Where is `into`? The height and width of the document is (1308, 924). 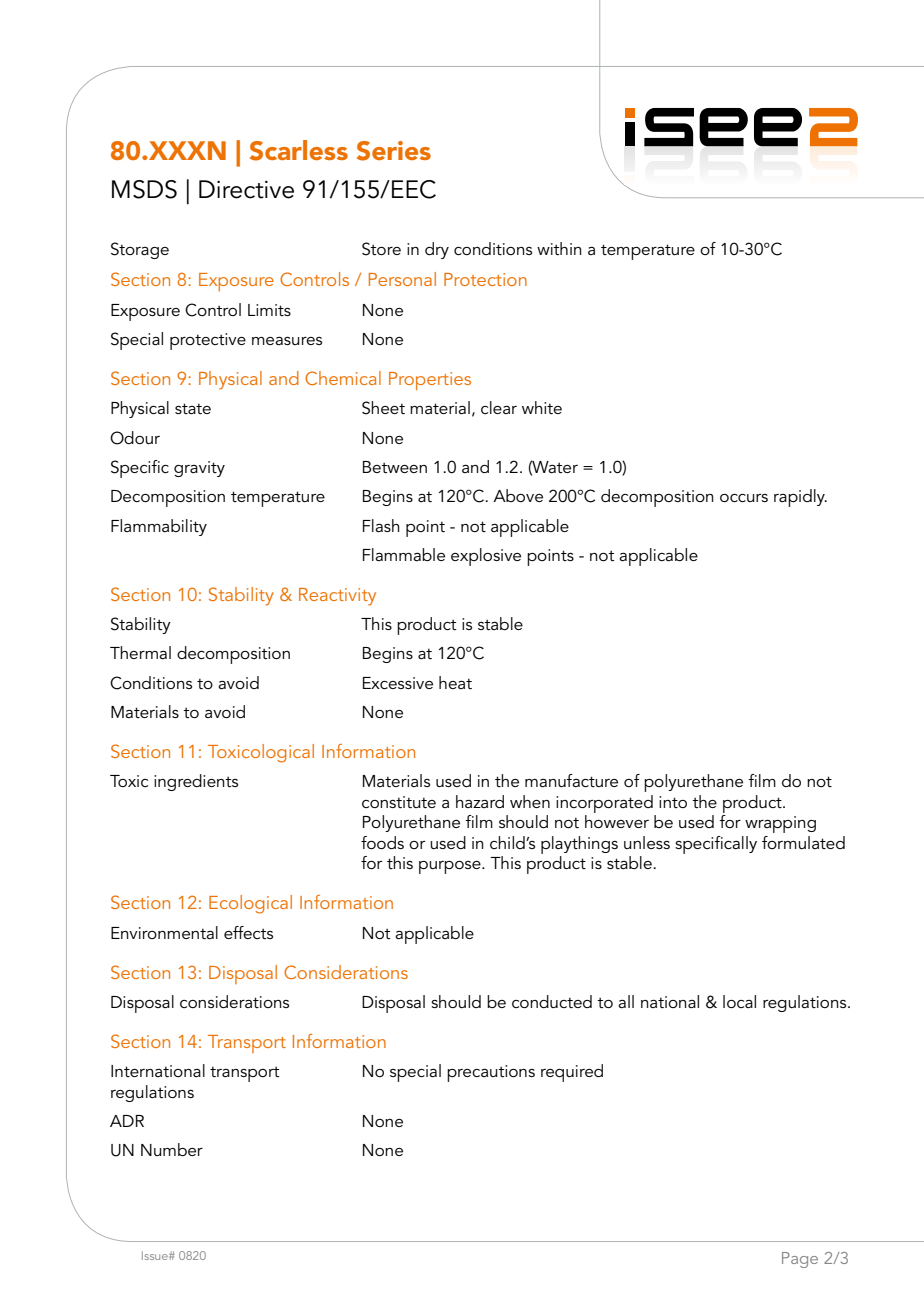
into is located at coordinates (673, 802).
